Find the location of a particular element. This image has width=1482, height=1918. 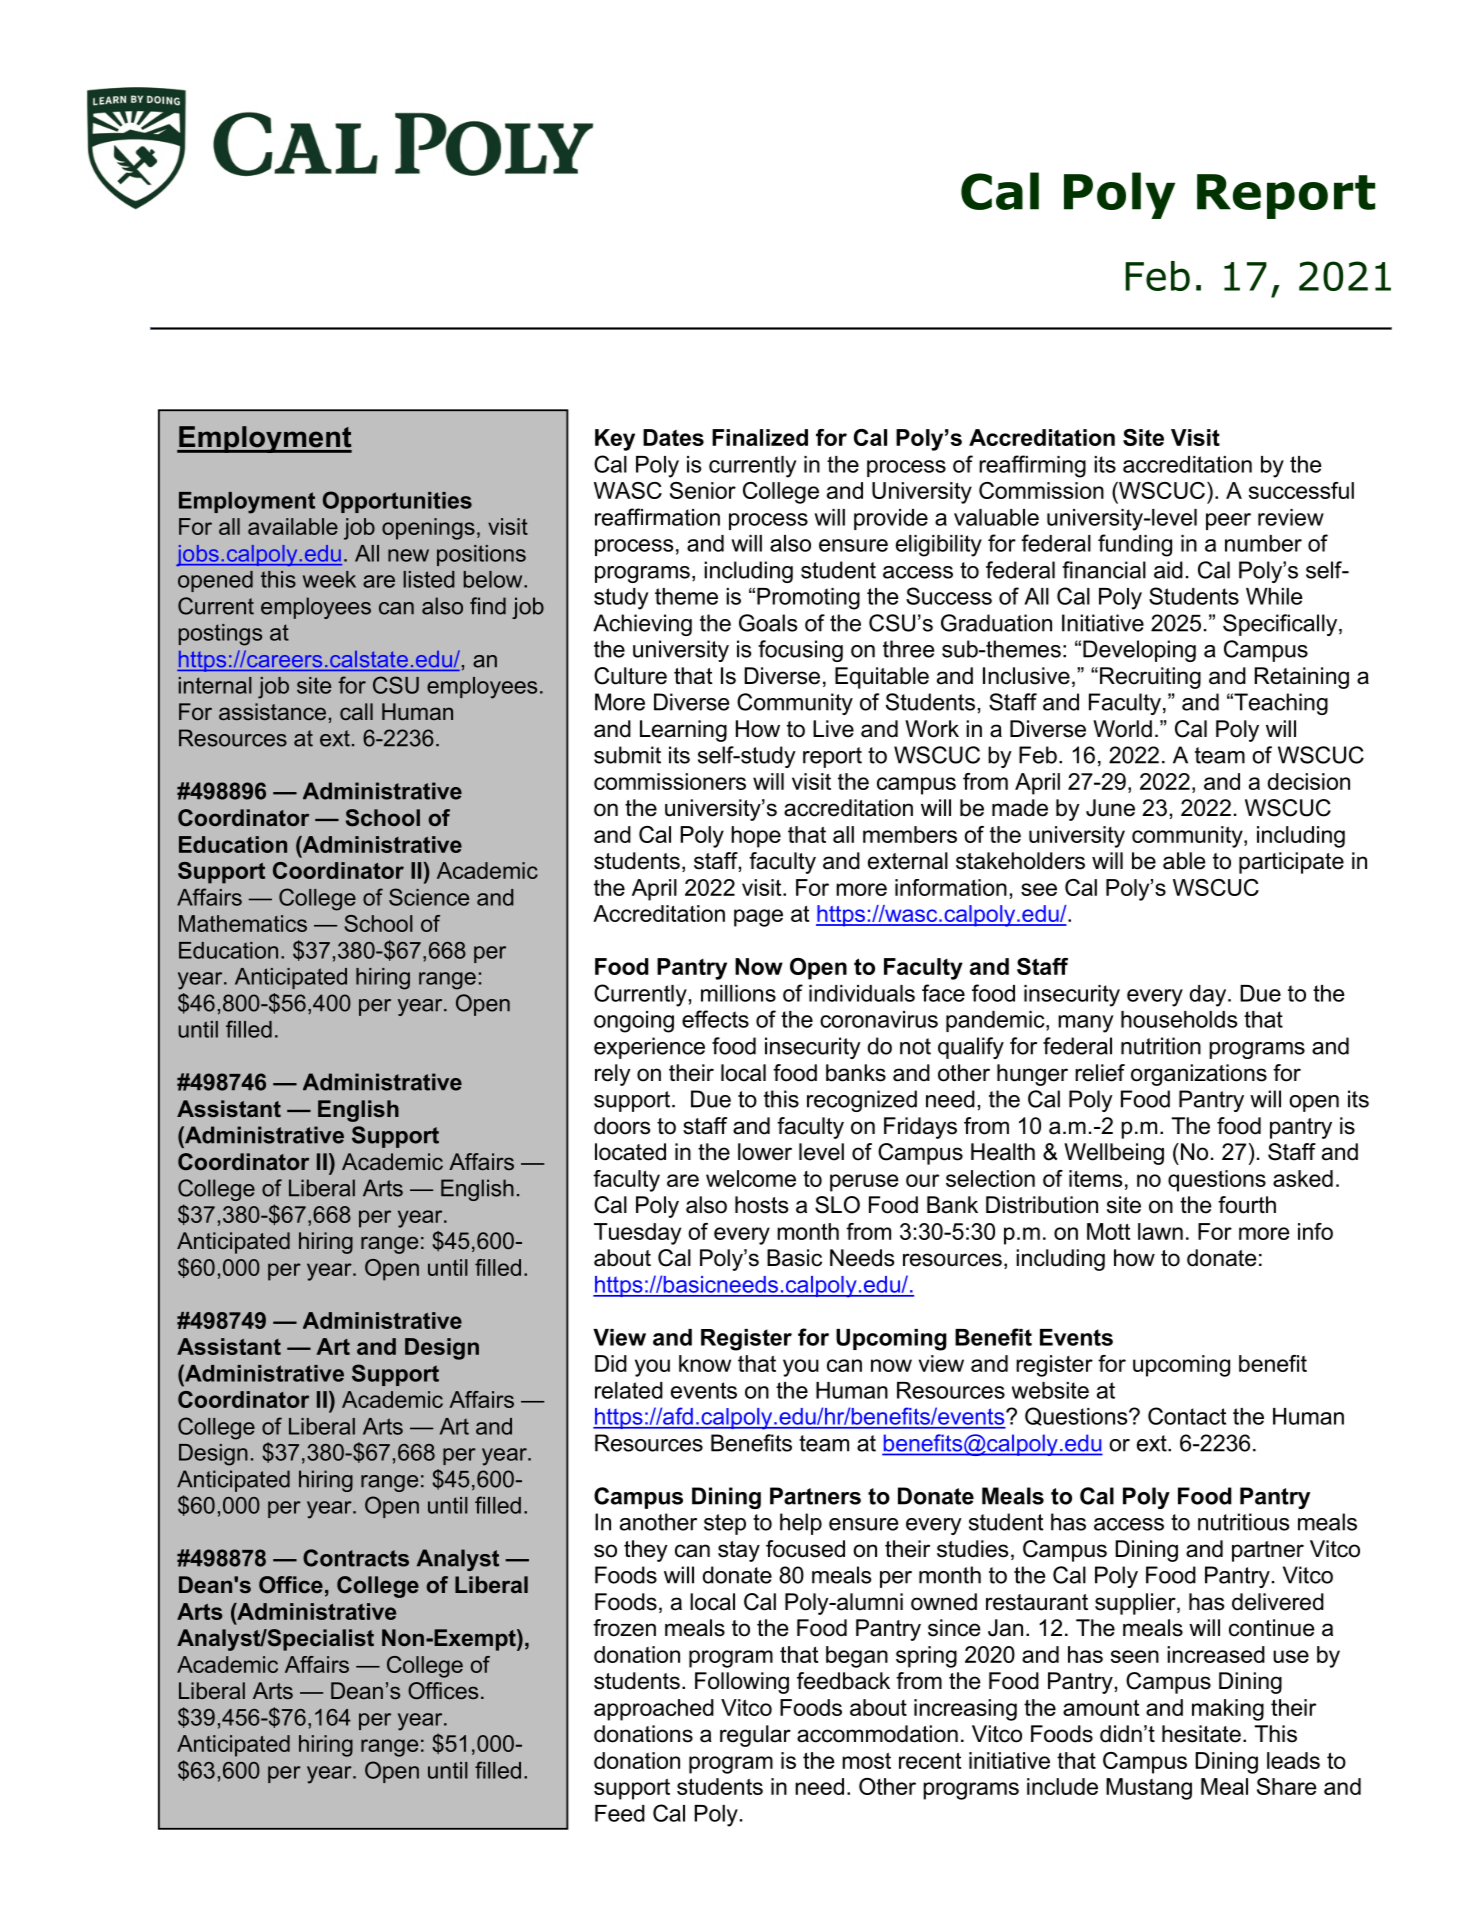

assistance is located at coordinates (272, 711).
